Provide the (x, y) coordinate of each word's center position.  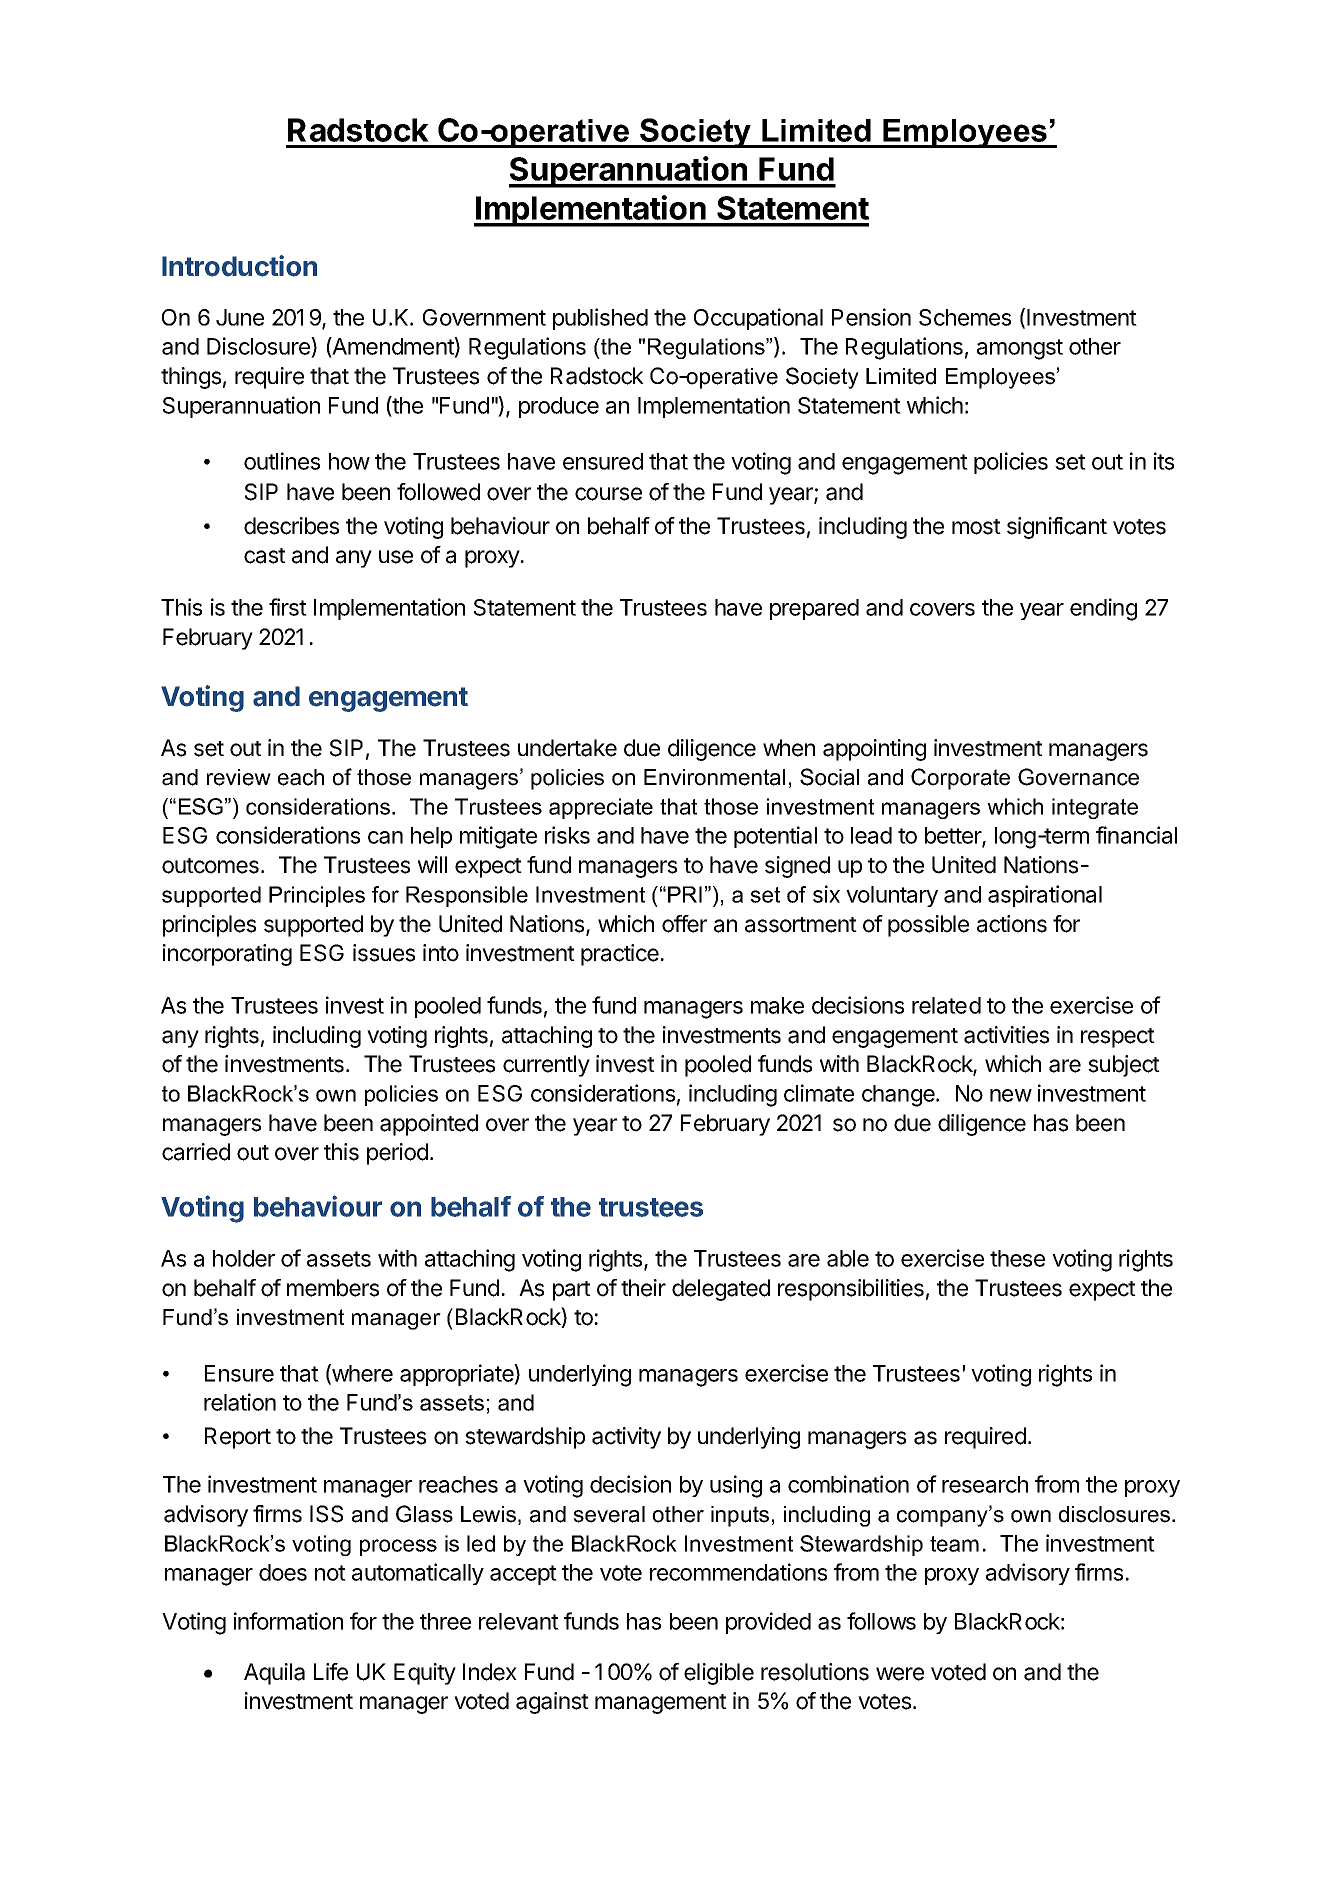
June (240, 317)
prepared (814, 609)
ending (1103, 609)
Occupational (758, 319)
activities (1006, 1035)
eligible (719, 1674)
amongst (1020, 349)
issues (384, 953)
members (333, 1288)
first (288, 607)
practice (620, 955)
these (1017, 1258)
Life (331, 1672)
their (643, 1288)
